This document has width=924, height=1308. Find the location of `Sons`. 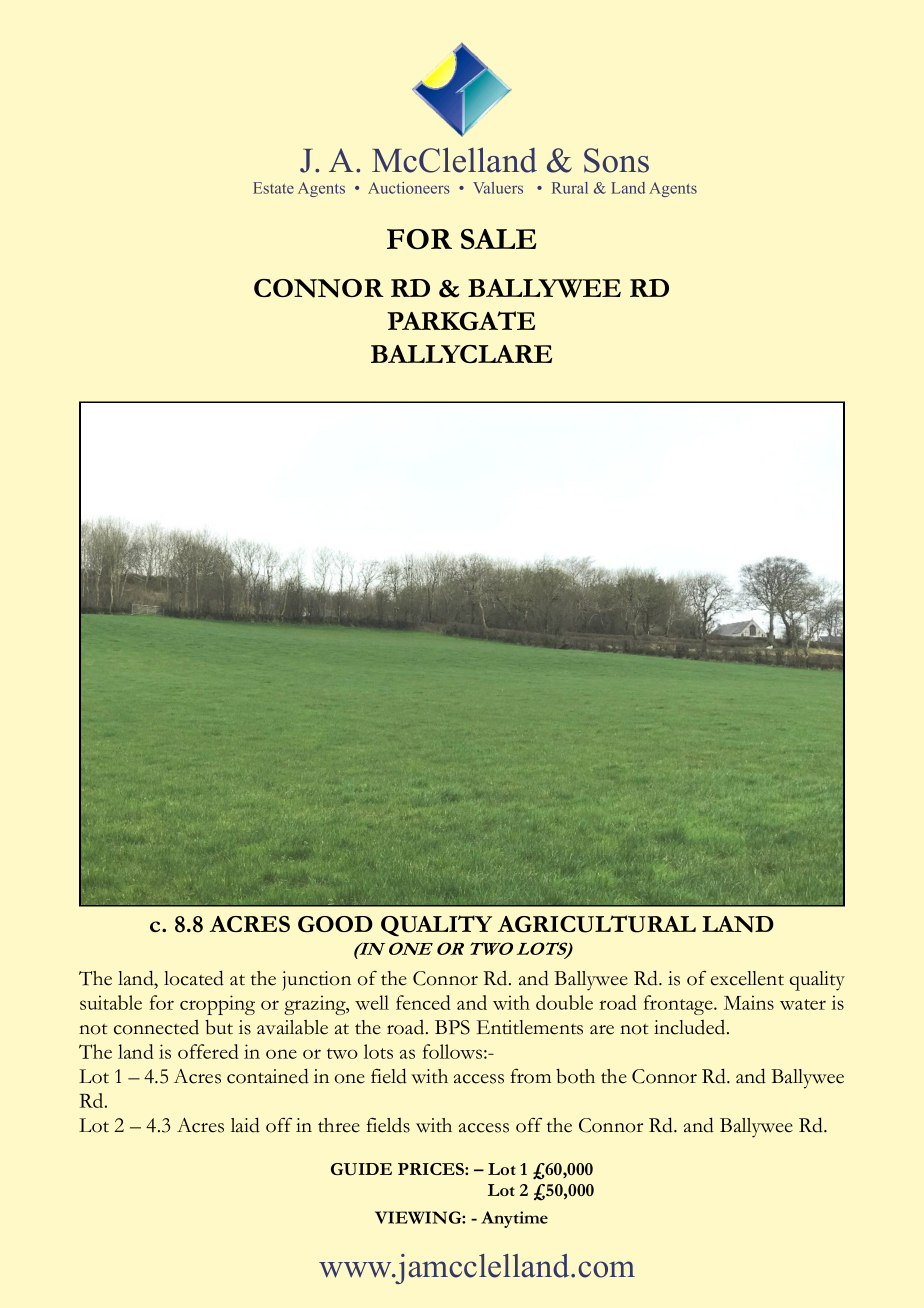

Sons is located at coordinates (616, 160).
